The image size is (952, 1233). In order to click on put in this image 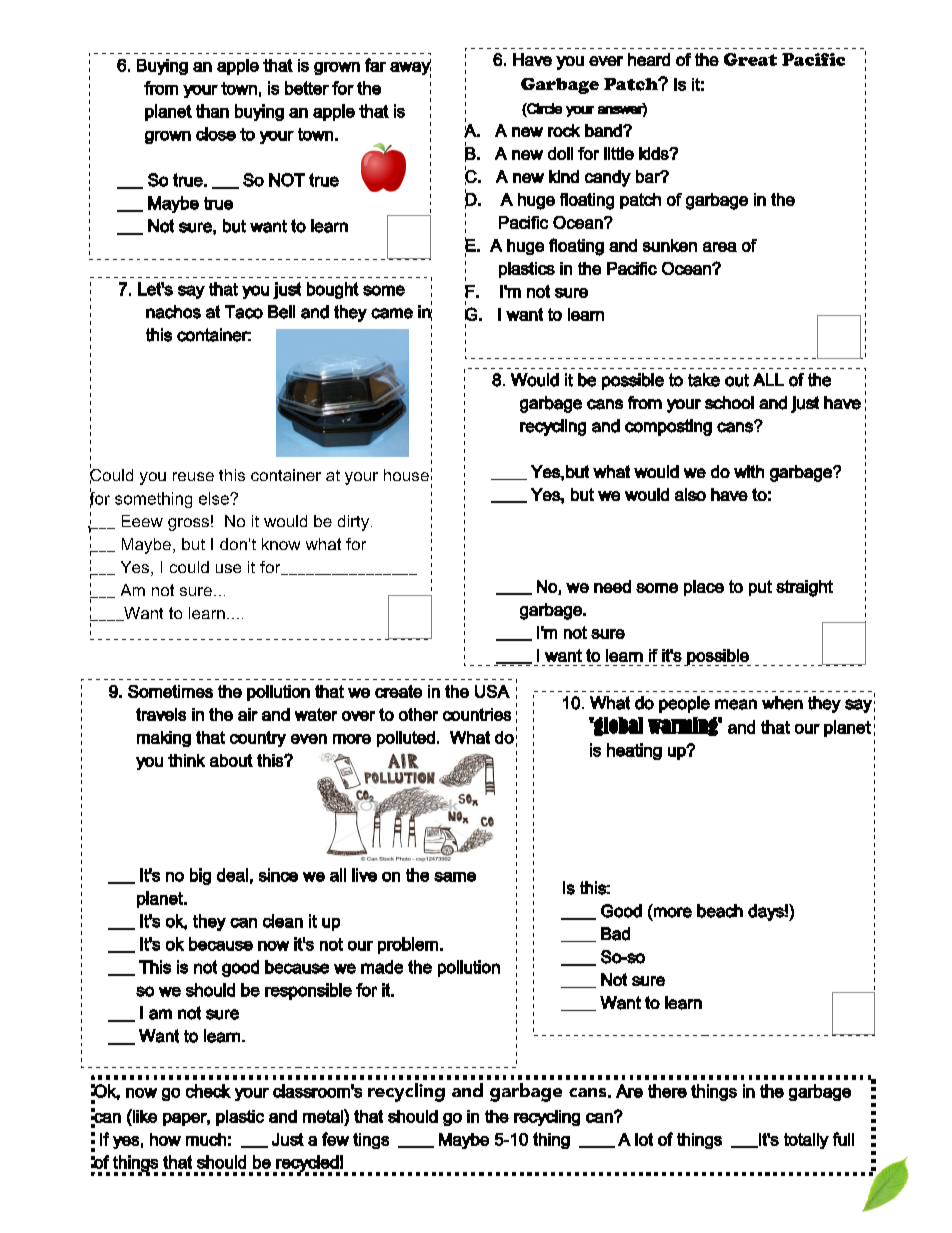, I will do `click(760, 588)`.
